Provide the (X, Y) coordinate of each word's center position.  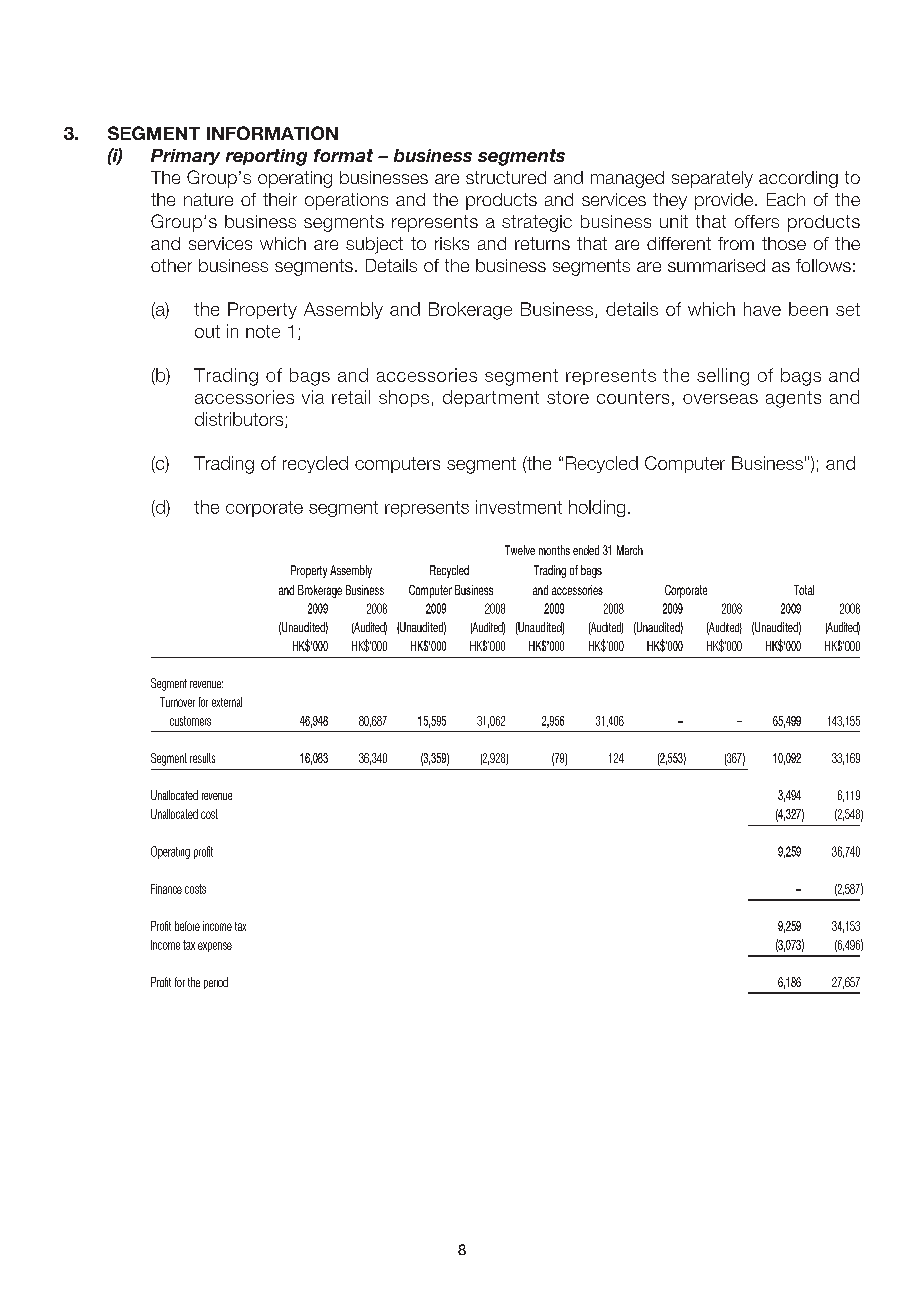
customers (190, 721)
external (227, 702)
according (798, 179)
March (630, 550)
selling (723, 377)
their (280, 199)
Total (804, 590)
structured (506, 177)
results (202, 758)
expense (215, 947)
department (491, 398)
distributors (240, 420)
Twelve (520, 550)
